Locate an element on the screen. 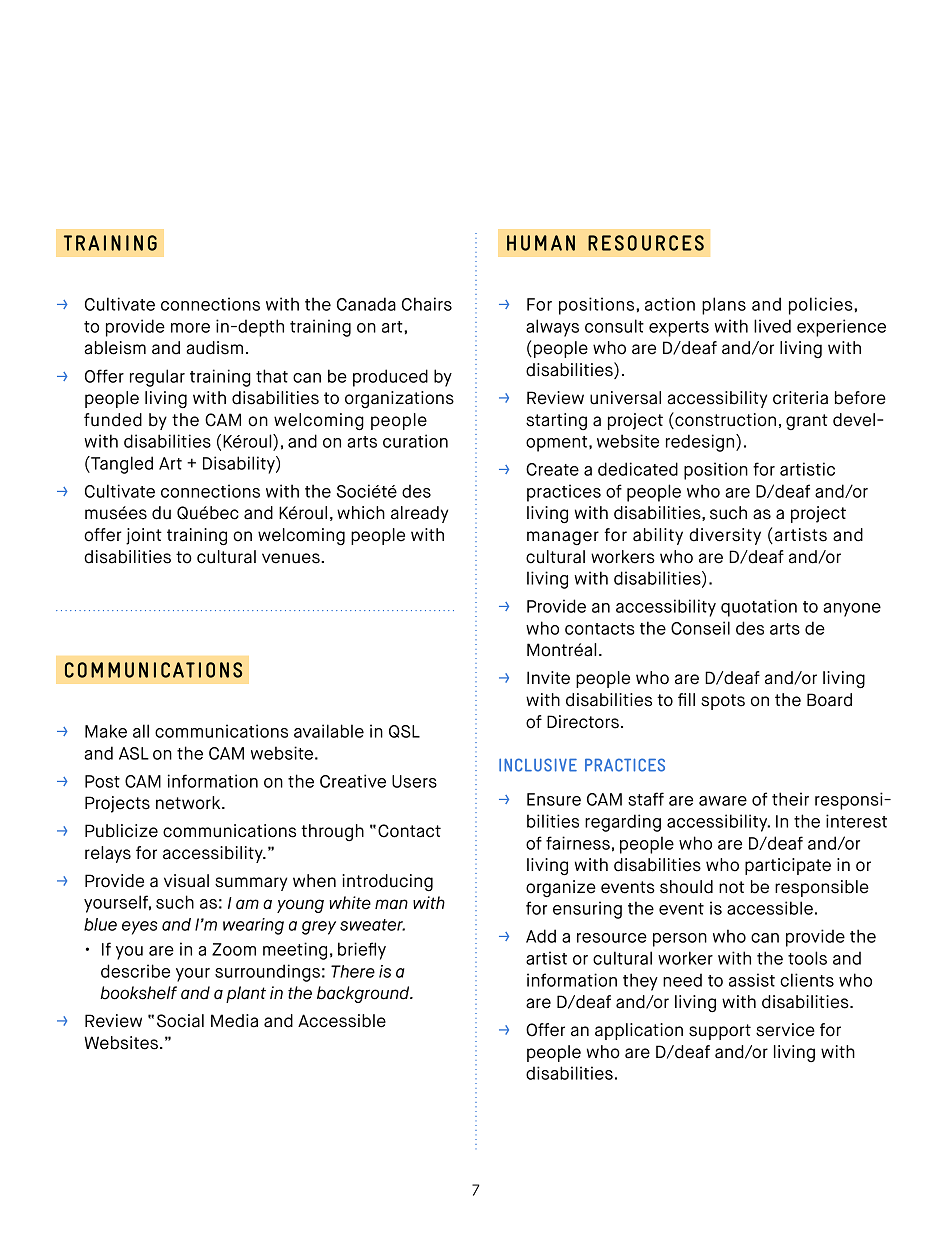 The height and width of the screenshot is (1233, 952). Chairs is located at coordinates (427, 304).
